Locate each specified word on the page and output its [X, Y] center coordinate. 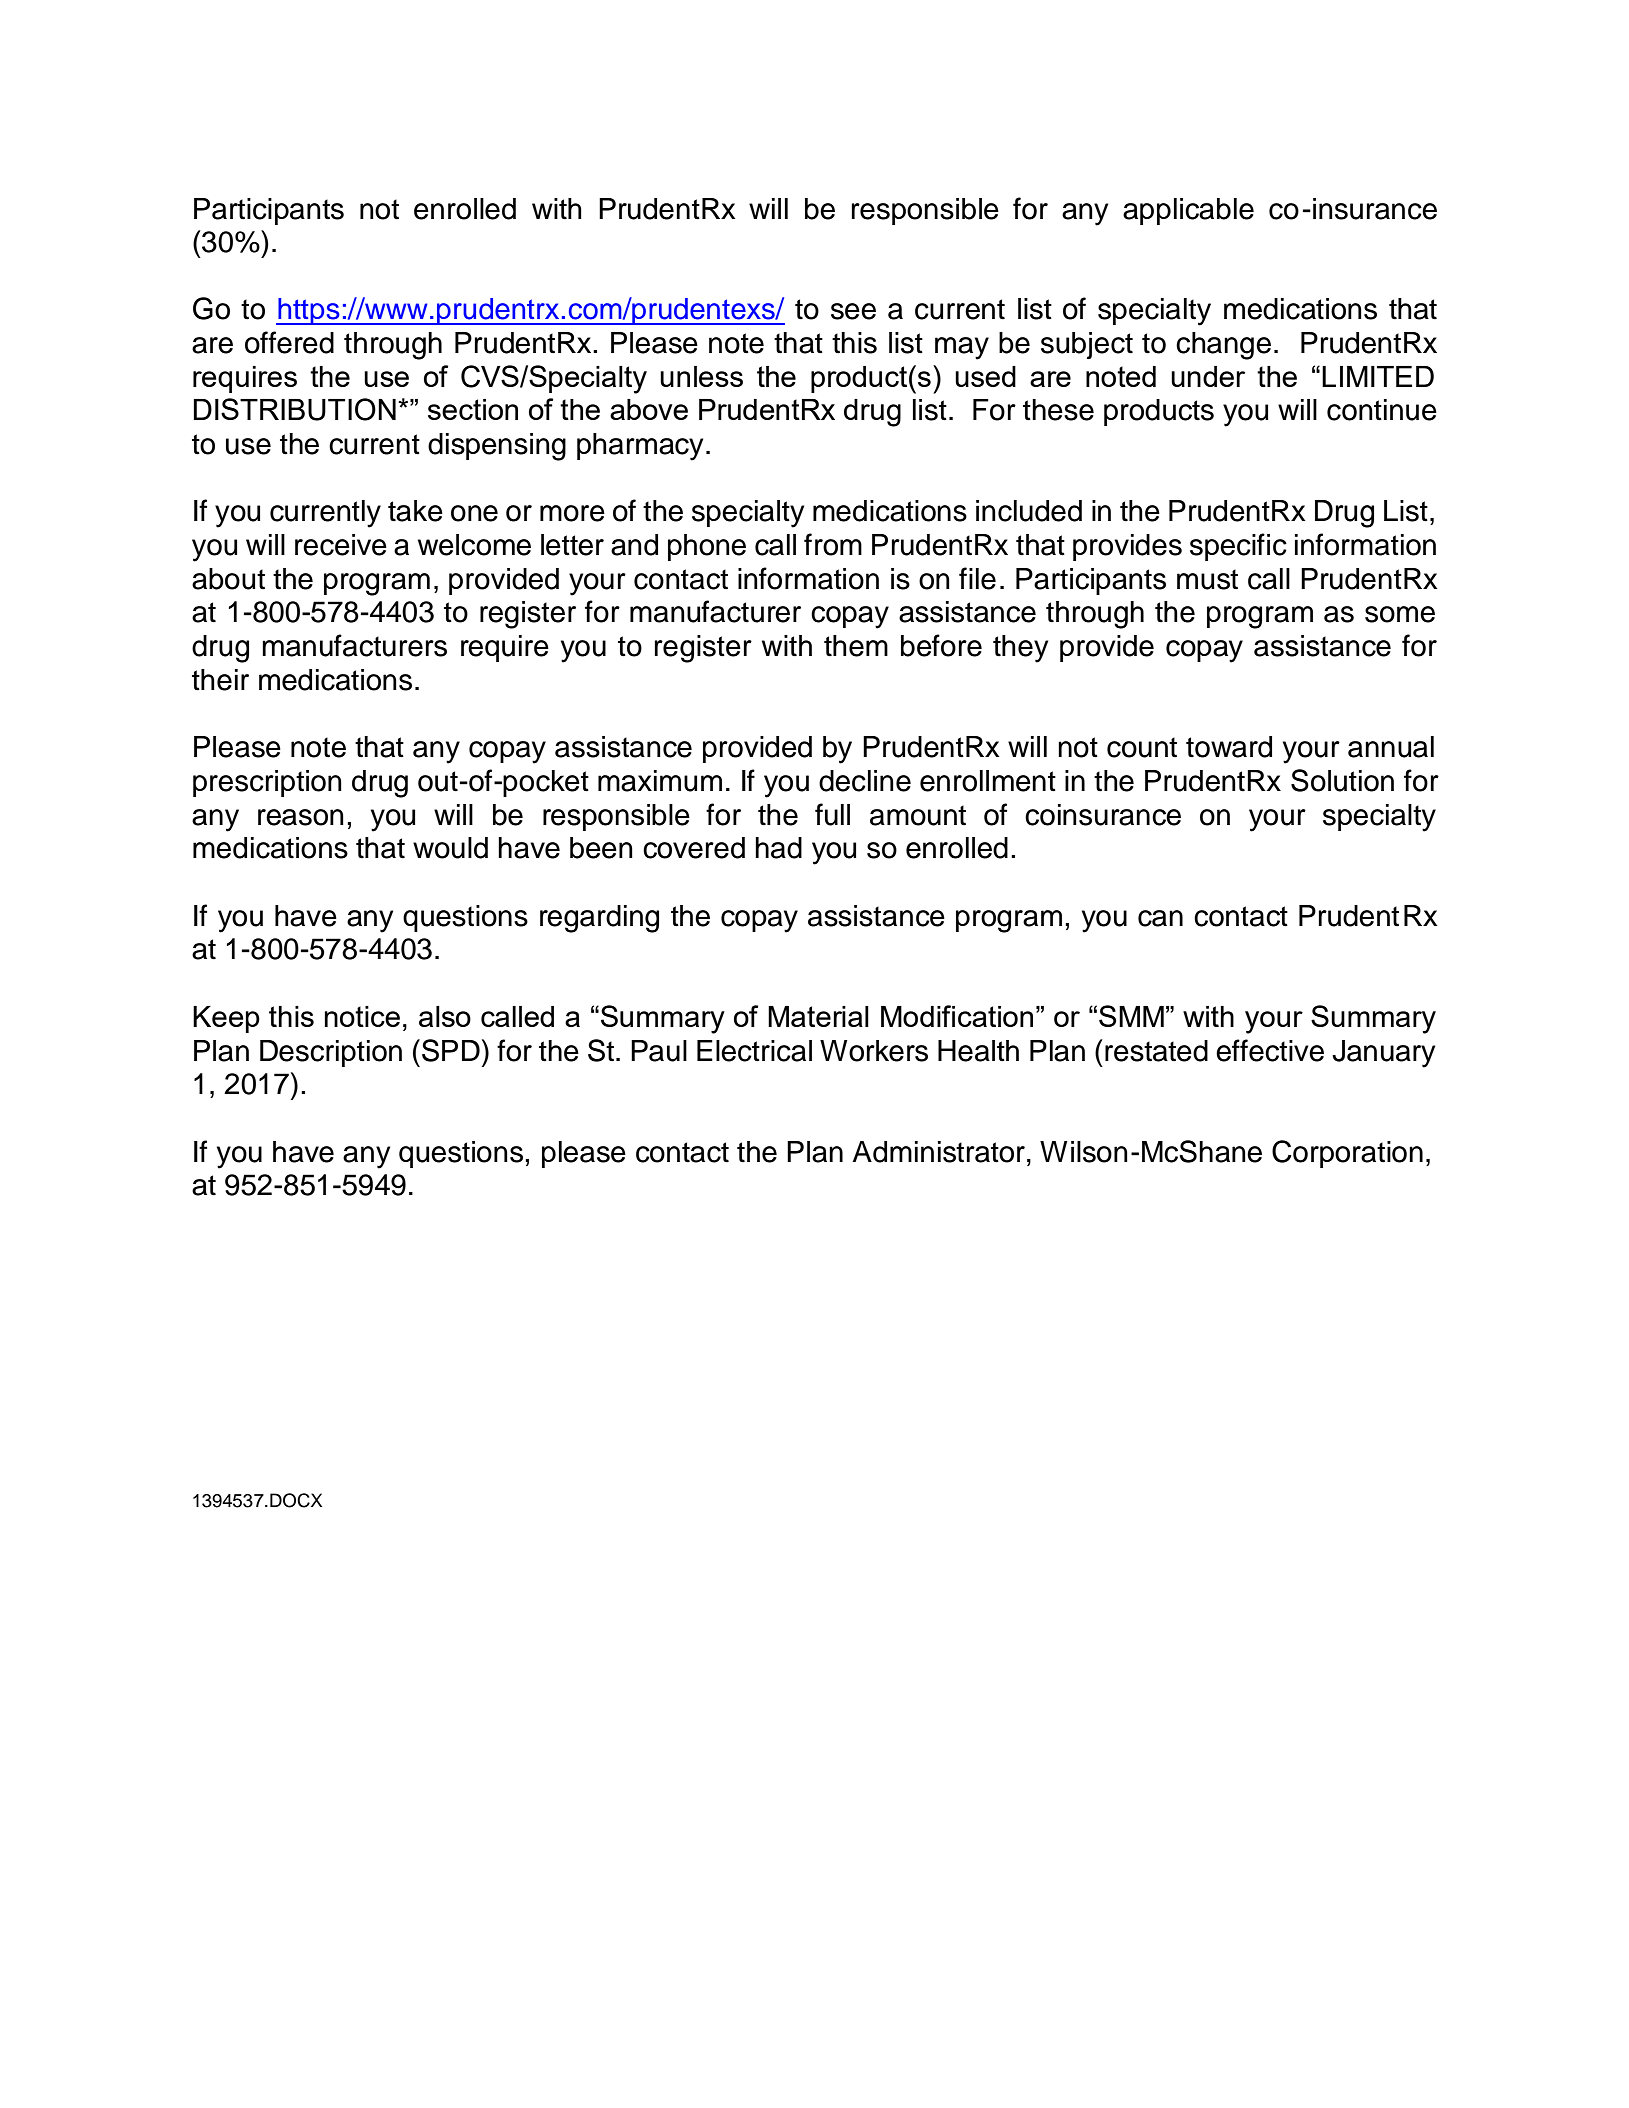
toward [1229, 747]
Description [331, 1053]
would [450, 848]
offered [289, 342]
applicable [1188, 211]
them [856, 646]
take [415, 511]
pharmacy [640, 447]
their [220, 680]
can [1160, 918]
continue [1382, 410]
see [853, 311]
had [778, 848]
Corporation [1347, 1154]
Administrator [938, 1152]
